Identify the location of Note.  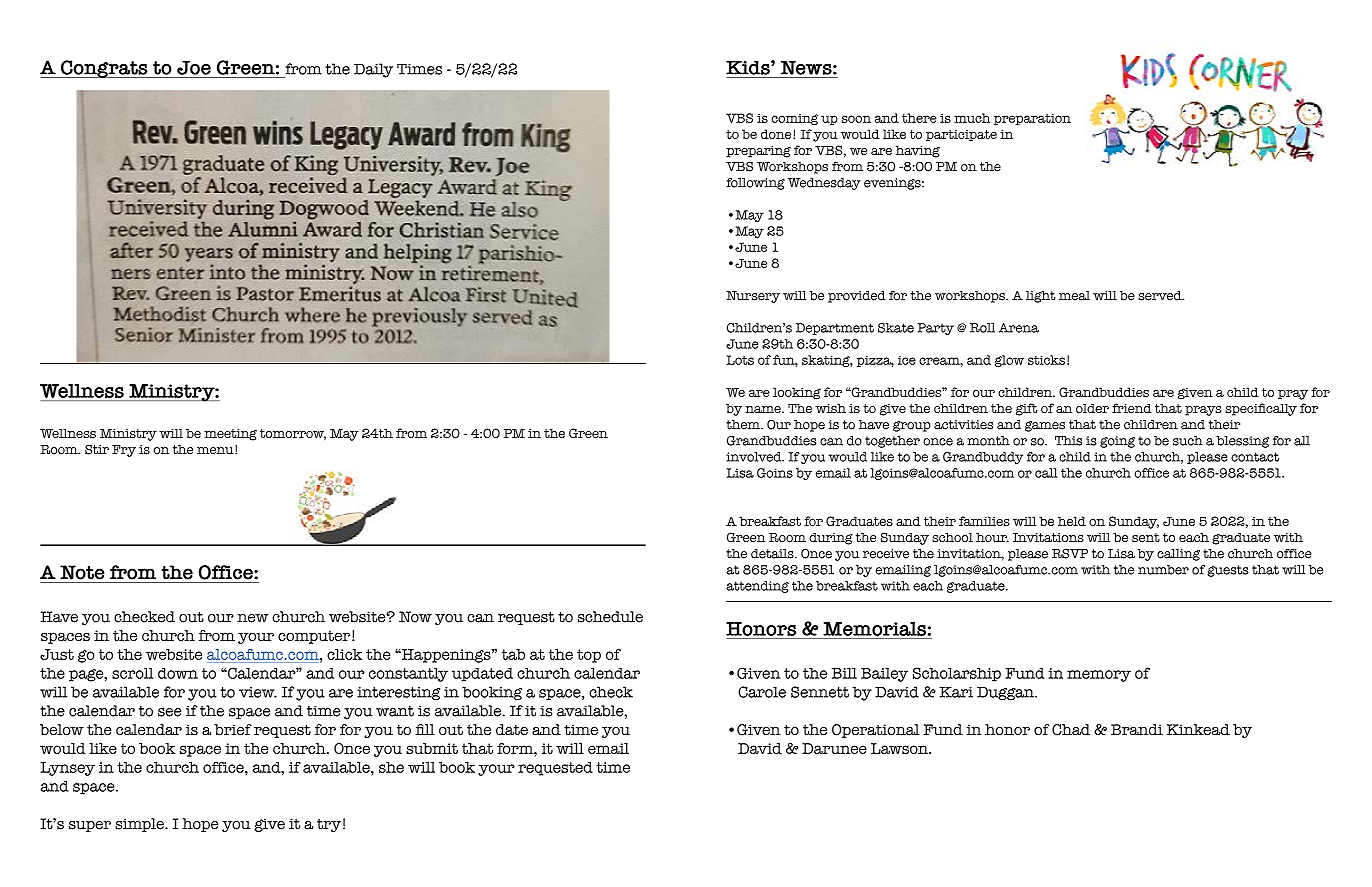
(82, 572).
